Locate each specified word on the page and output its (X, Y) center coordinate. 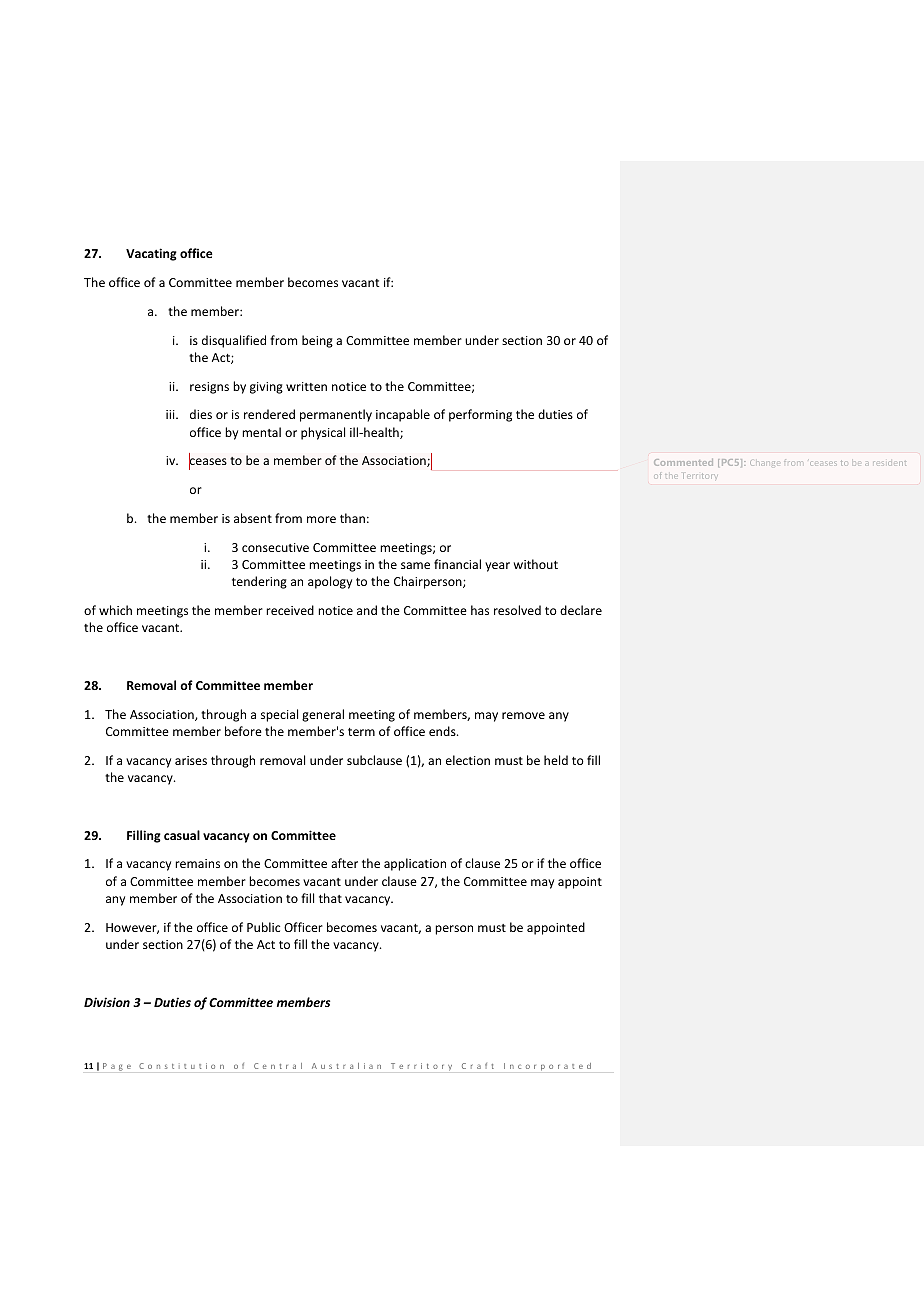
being (317, 341)
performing (480, 415)
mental (261, 432)
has (480, 610)
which (115, 610)
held (556, 760)
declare (581, 610)
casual (182, 835)
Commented (683, 462)
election (468, 760)
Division (107, 1002)
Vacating (151, 254)
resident (889, 463)
